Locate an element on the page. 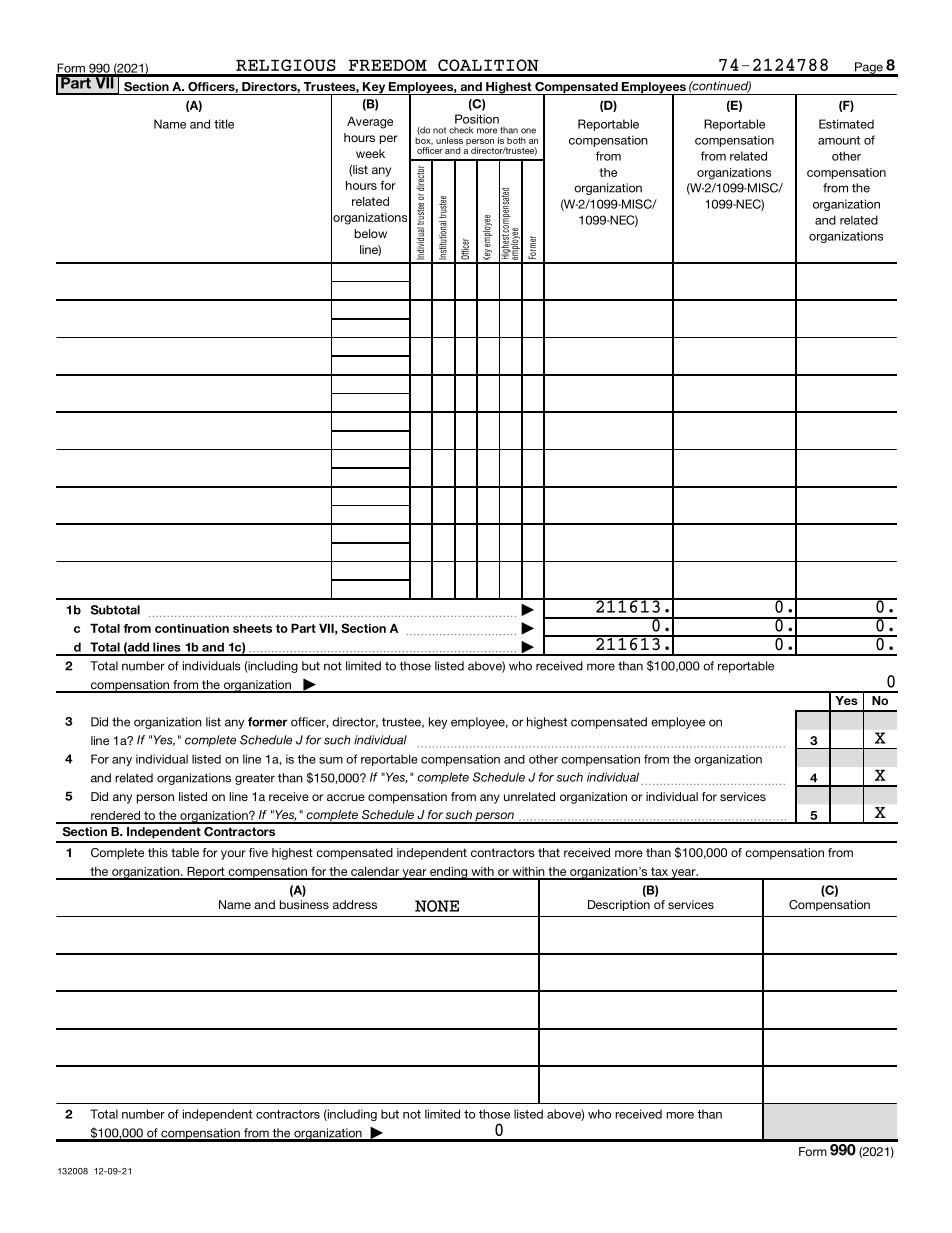 The width and height of the page is (952, 1233). title is located at coordinates (224, 124).
